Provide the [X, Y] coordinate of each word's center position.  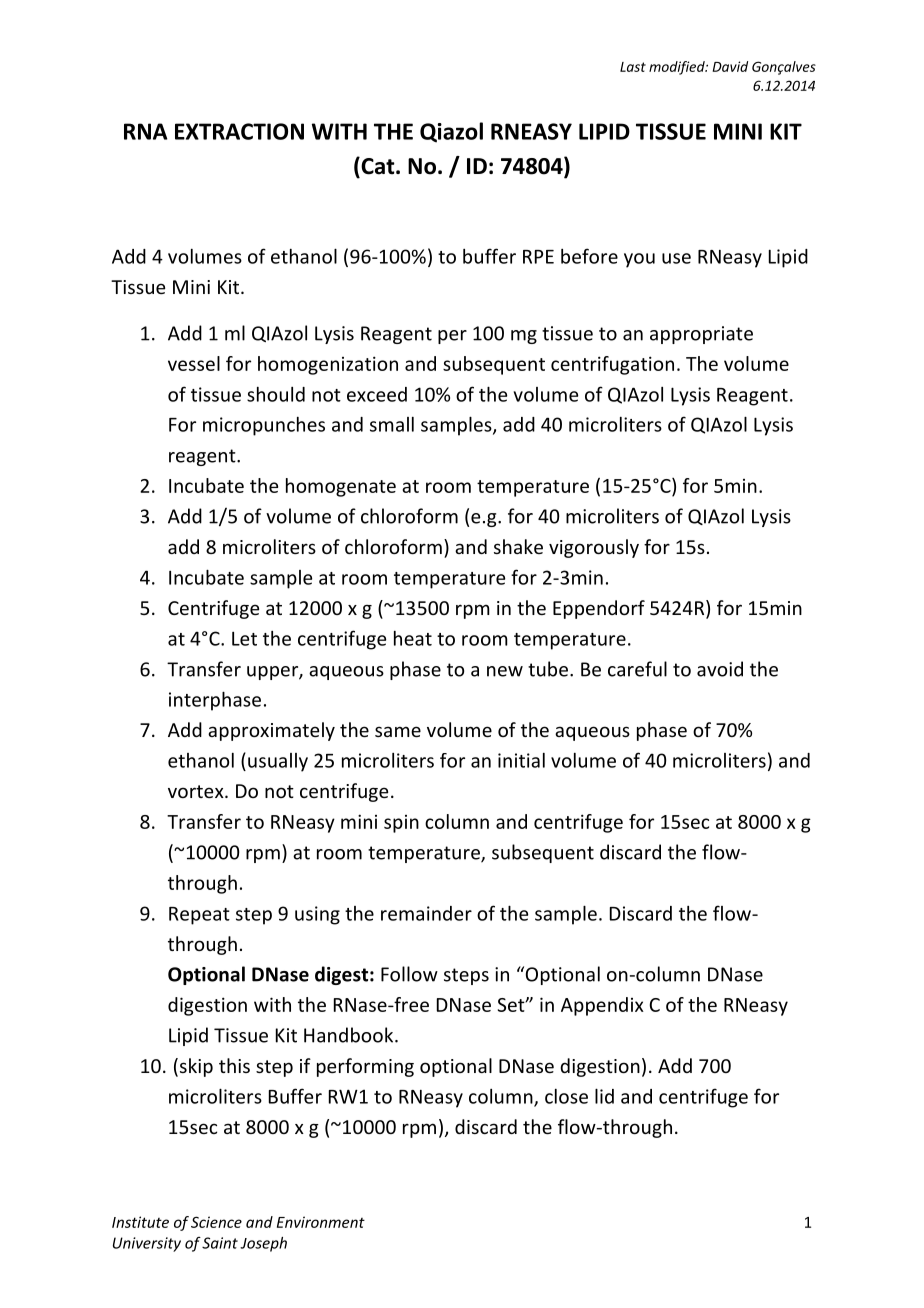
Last [633, 67]
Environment [321, 1222]
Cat [378, 166]
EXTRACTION [239, 131]
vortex [197, 791]
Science [216, 1222]
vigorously [594, 548]
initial [521, 760]
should [276, 394]
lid [604, 1096]
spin [401, 824]
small [392, 424]
